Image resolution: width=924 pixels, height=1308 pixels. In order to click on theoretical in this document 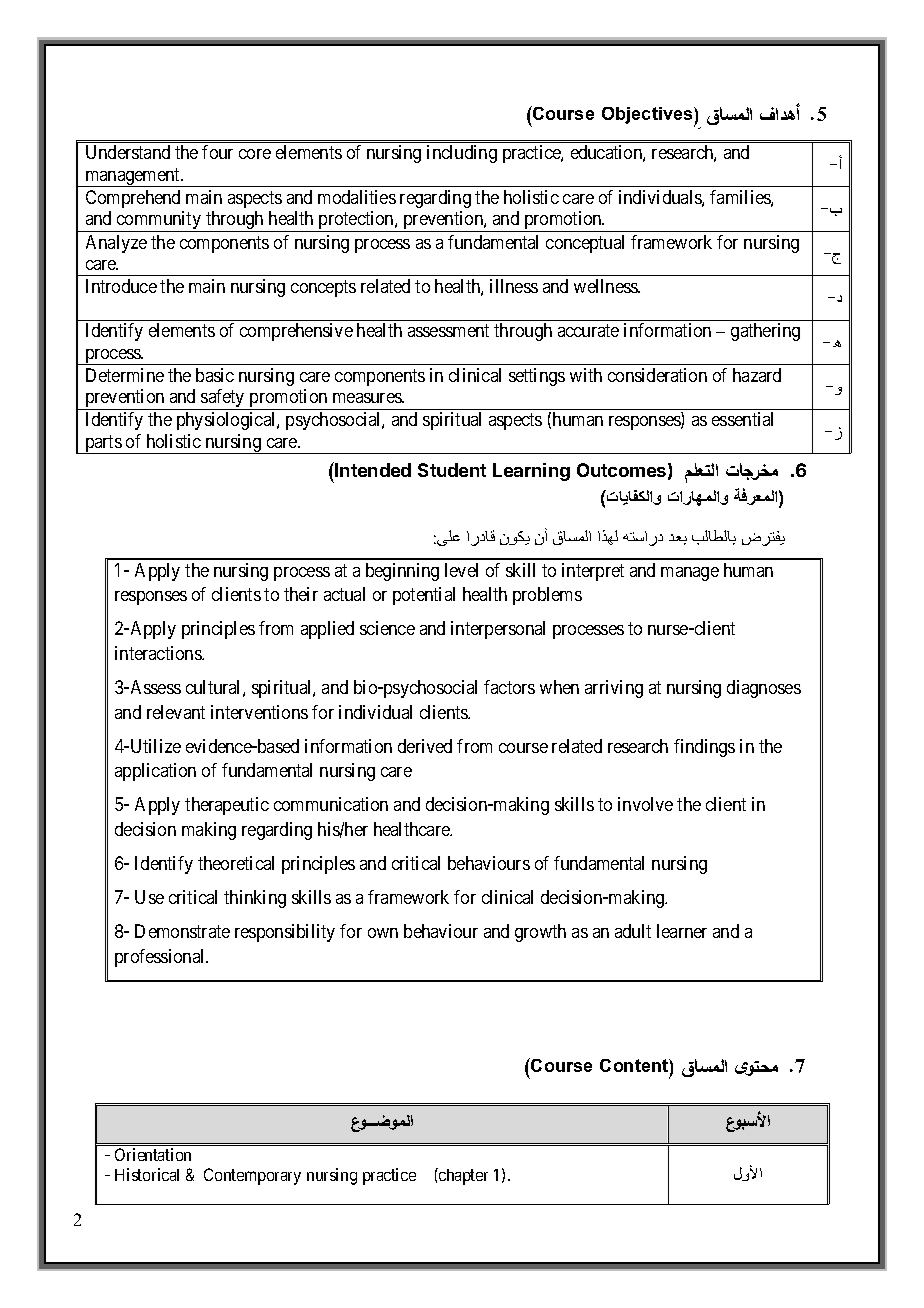, I will do `click(236, 863)`.
